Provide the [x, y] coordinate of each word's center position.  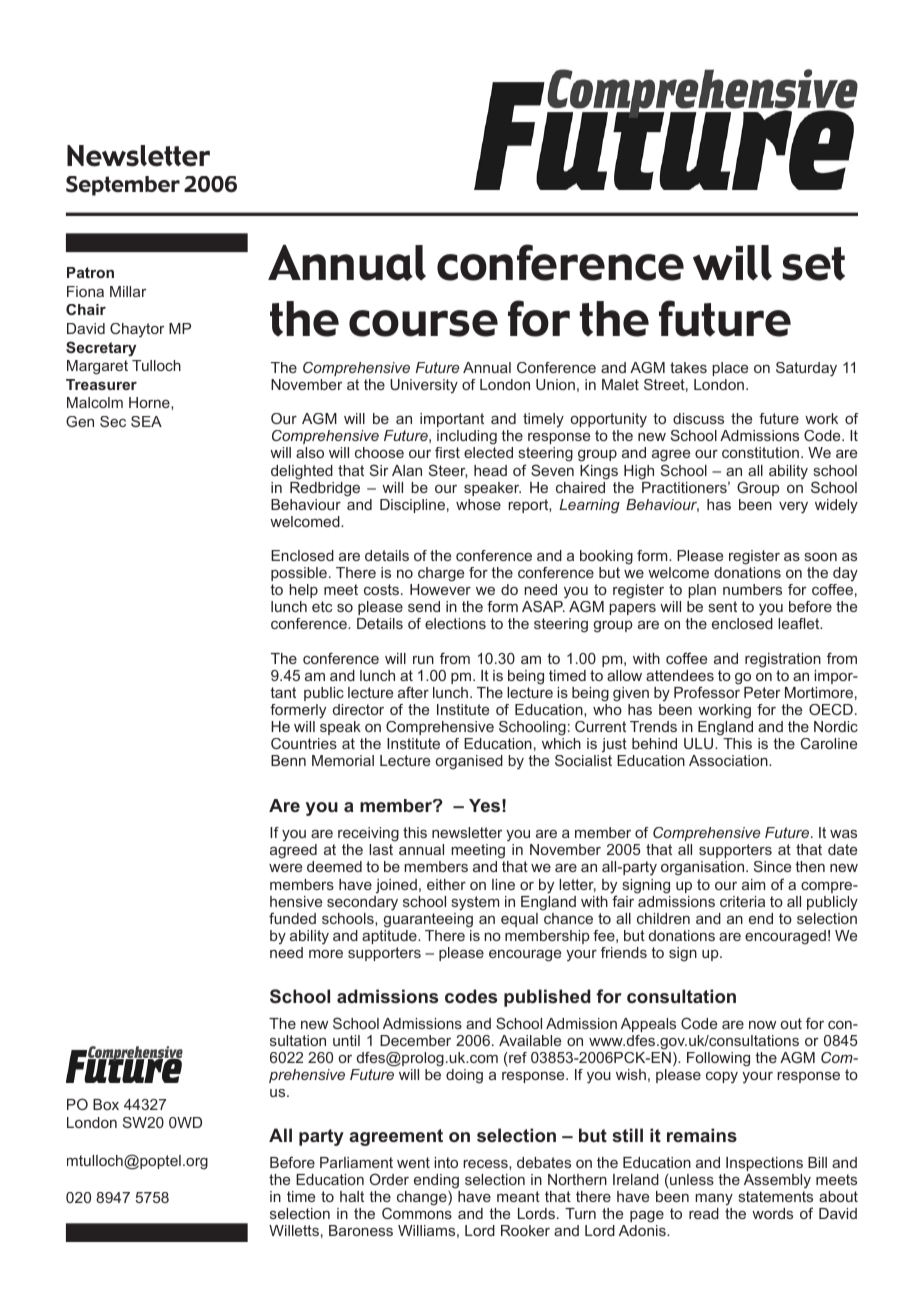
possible [299, 574]
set [813, 264]
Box [106, 1104]
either [446, 884]
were [285, 868]
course [423, 323]
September [123, 186]
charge [441, 574]
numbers [752, 589]
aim [753, 884]
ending [436, 1182]
